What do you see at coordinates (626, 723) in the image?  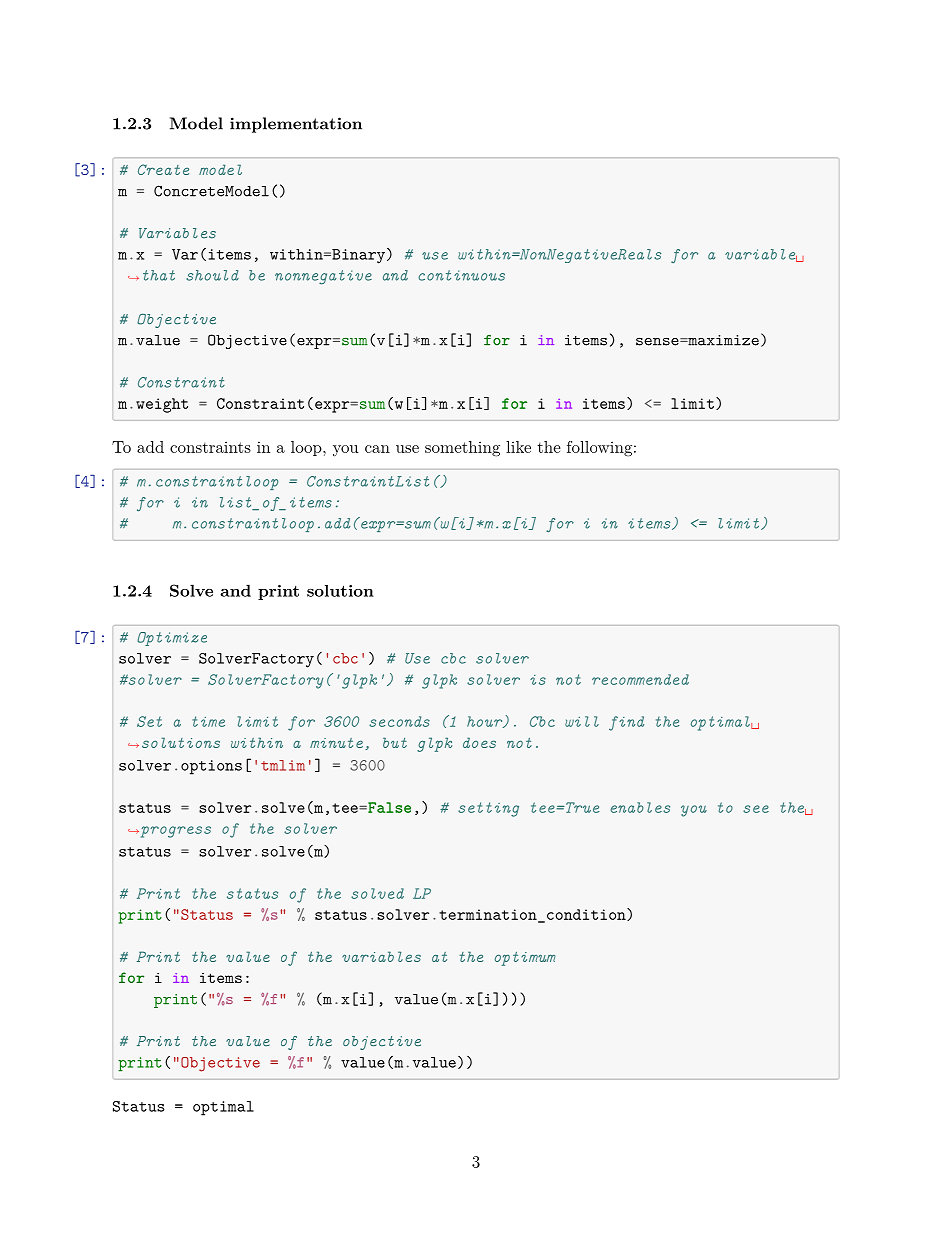 I see `find` at bounding box center [626, 723].
